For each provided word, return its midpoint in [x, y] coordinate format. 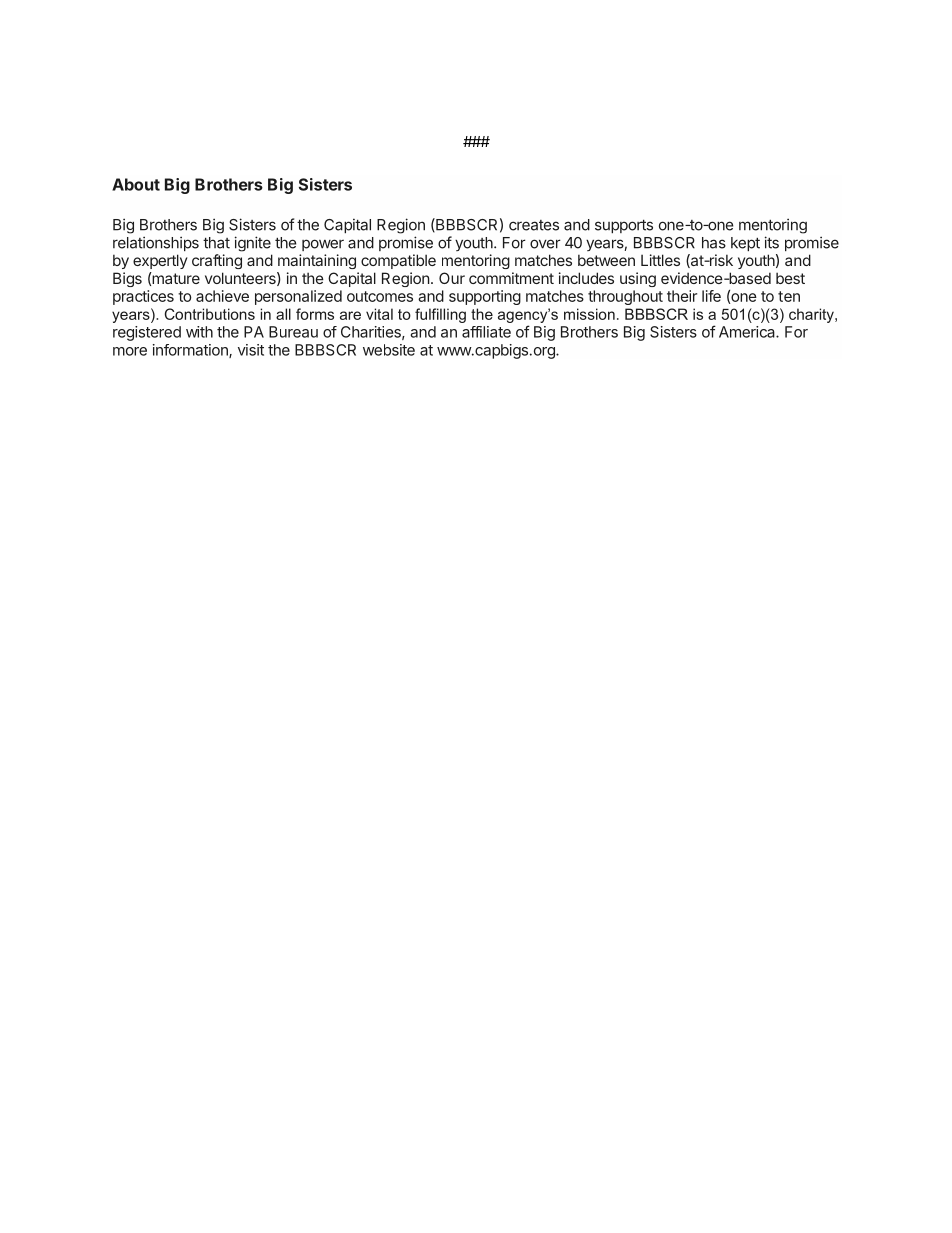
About [136, 184]
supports [624, 226]
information [191, 351]
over [545, 244]
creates [534, 225]
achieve [222, 296]
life [711, 296]
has [714, 243]
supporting [485, 297]
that [216, 243]
